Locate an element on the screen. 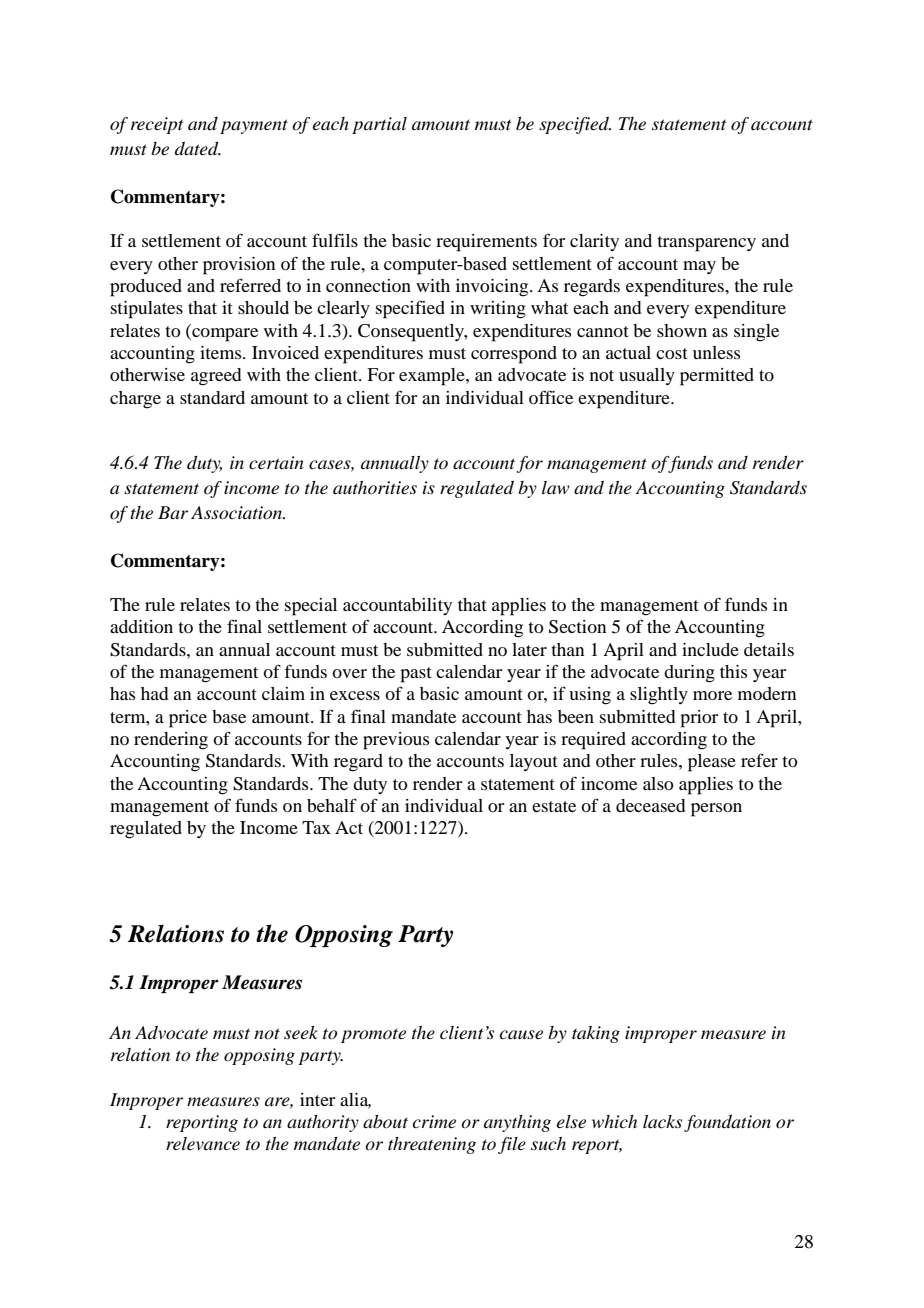 The image size is (924, 1308). dated is located at coordinates (198, 149).
